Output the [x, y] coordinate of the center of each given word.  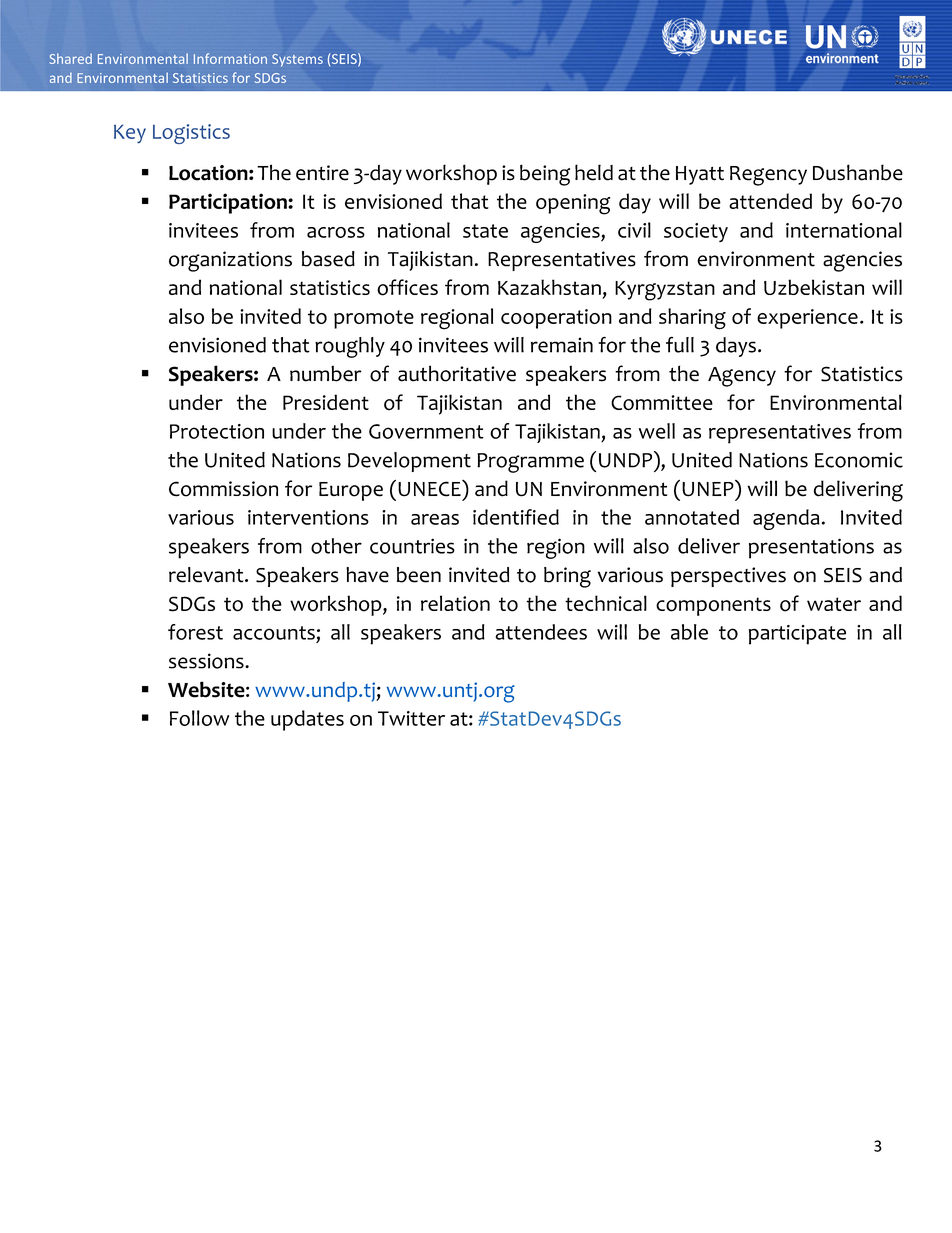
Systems [297, 60]
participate [797, 635]
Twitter [411, 718]
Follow [199, 718]
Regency [768, 176]
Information [230, 58]
